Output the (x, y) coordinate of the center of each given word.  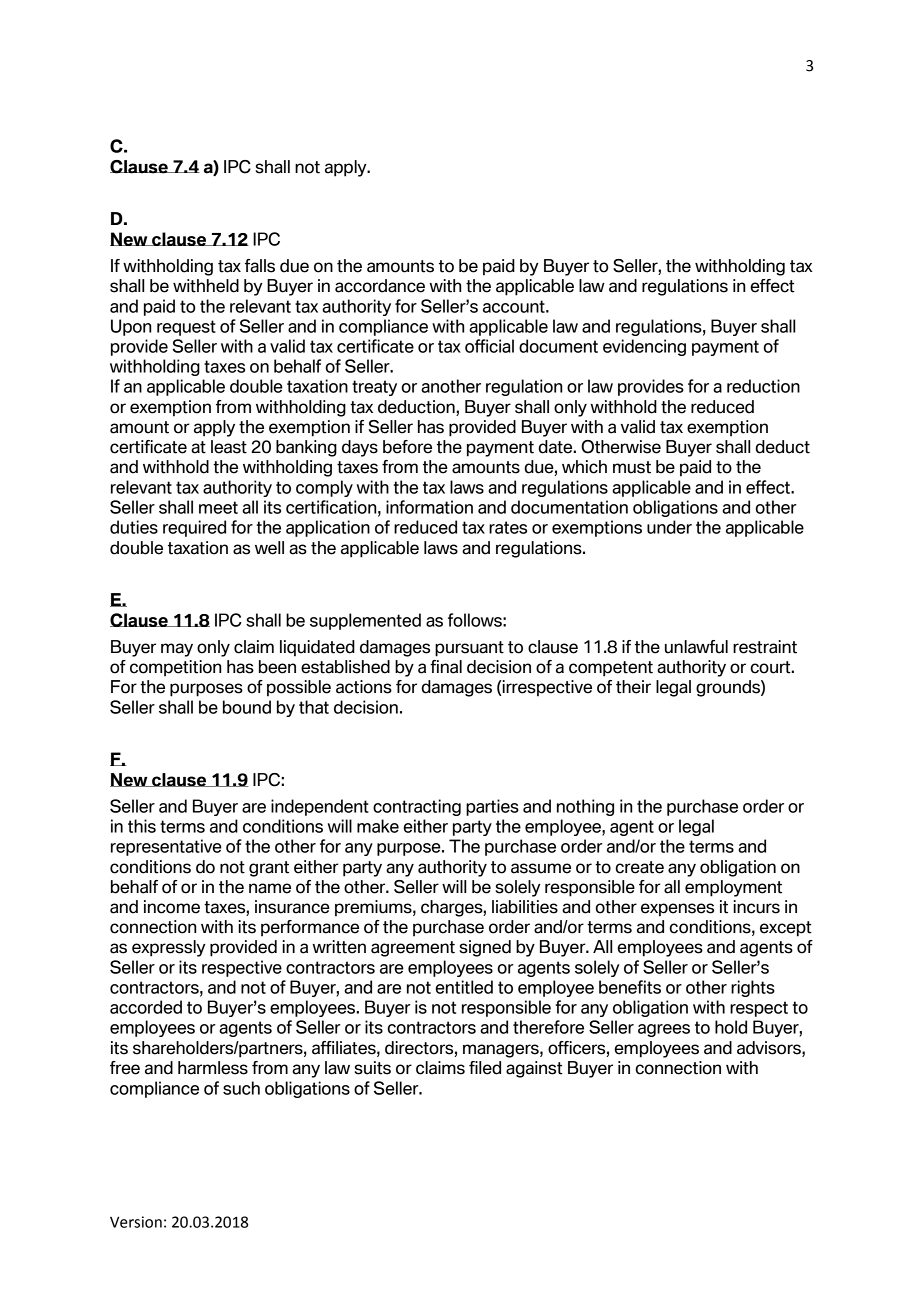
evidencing (644, 347)
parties (492, 807)
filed (485, 1068)
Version (136, 1222)
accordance (380, 286)
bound (247, 707)
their (633, 687)
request (186, 328)
